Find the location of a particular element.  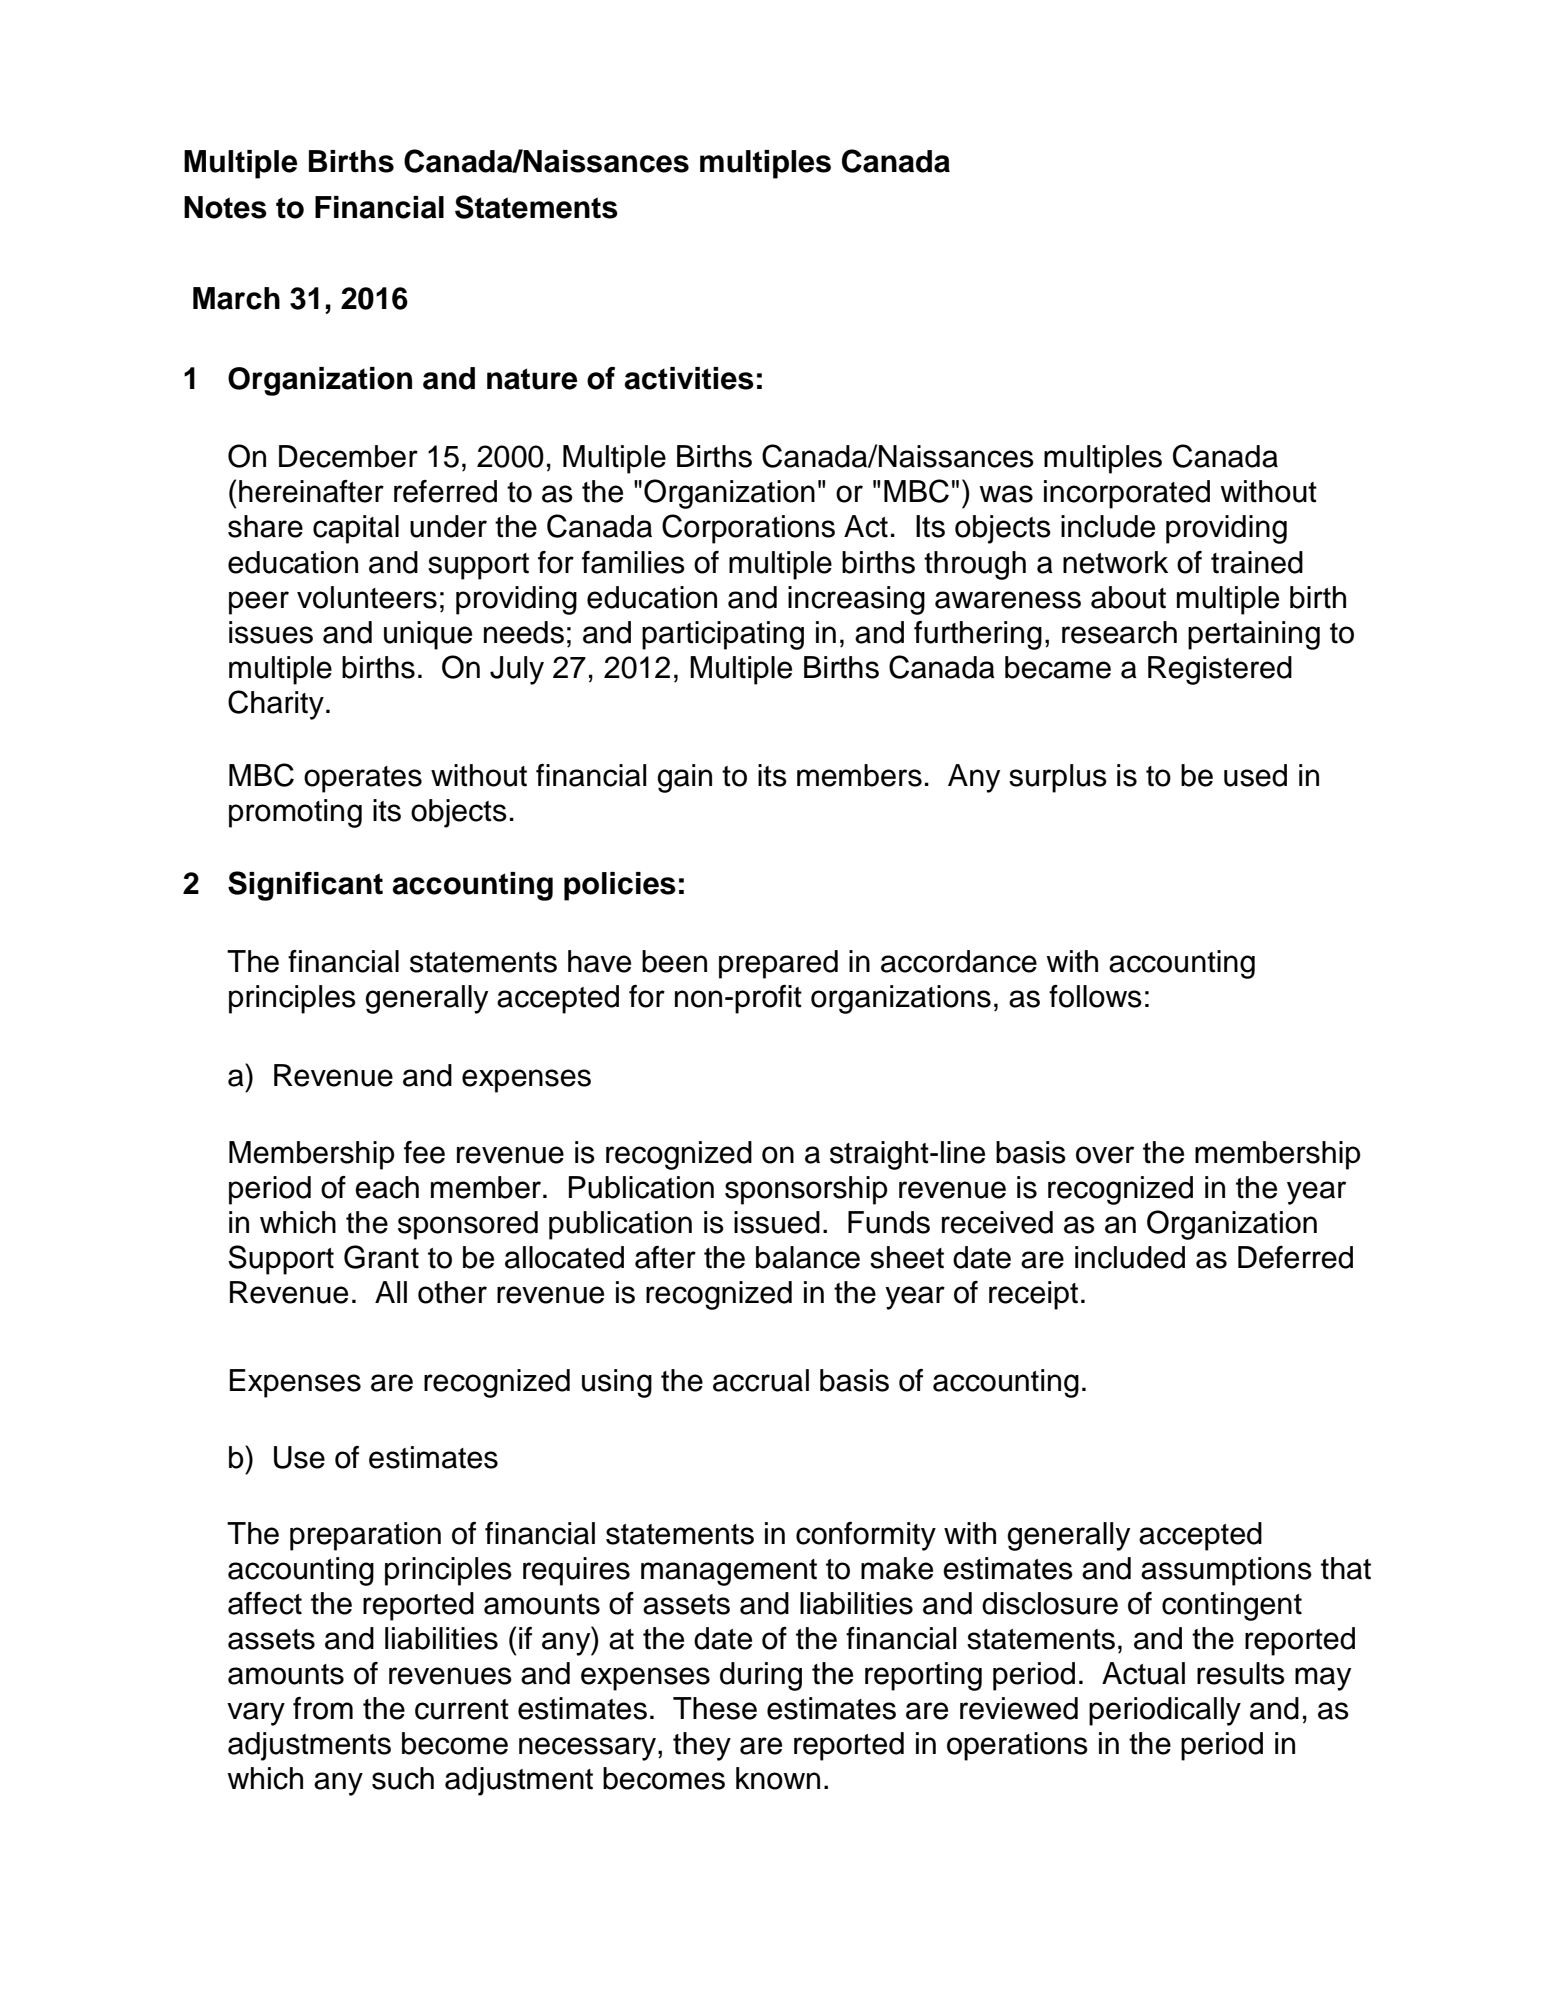

participating is located at coordinates (723, 635).
